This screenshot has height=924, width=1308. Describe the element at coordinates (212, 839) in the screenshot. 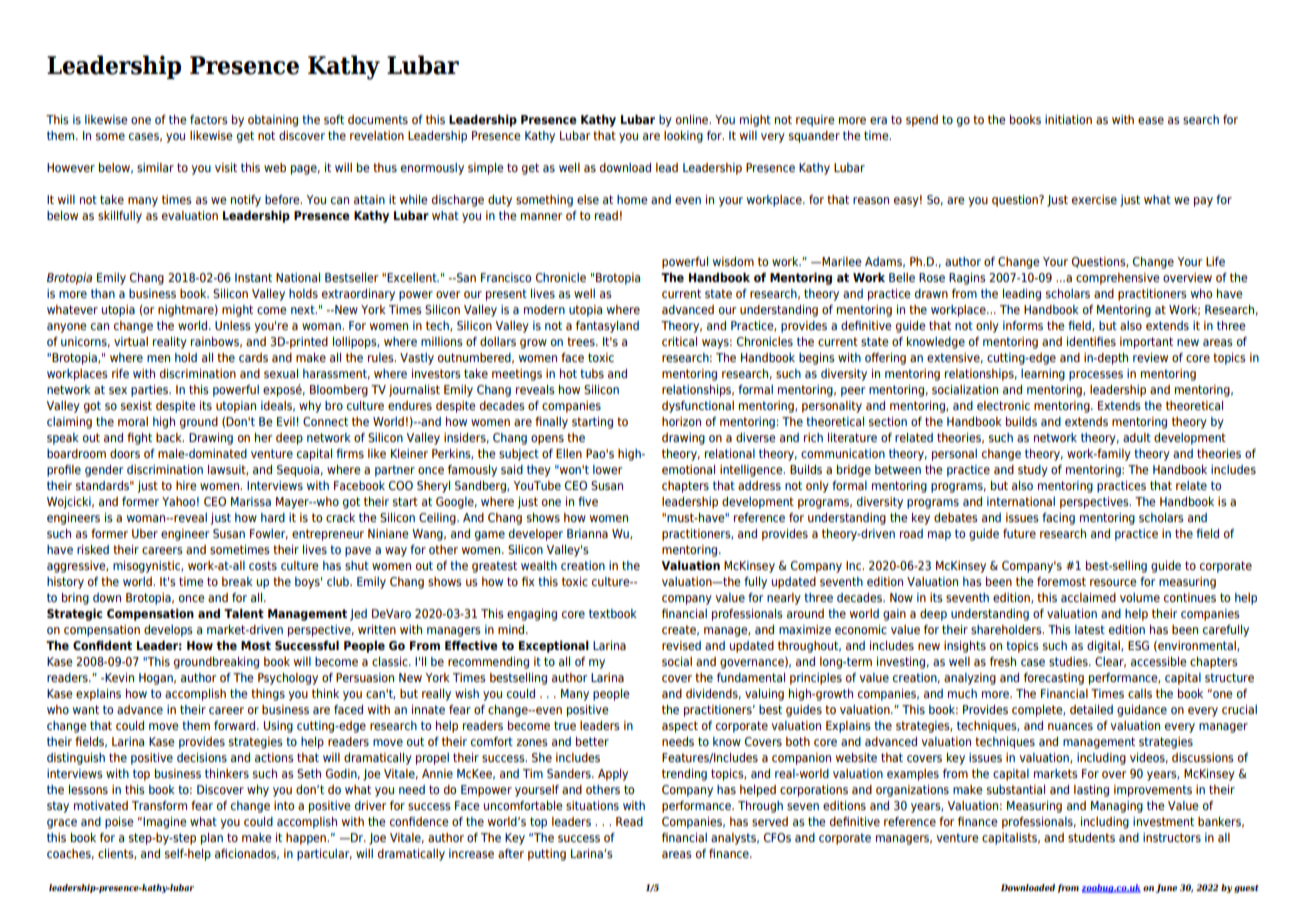

I see `plan` at that location.
